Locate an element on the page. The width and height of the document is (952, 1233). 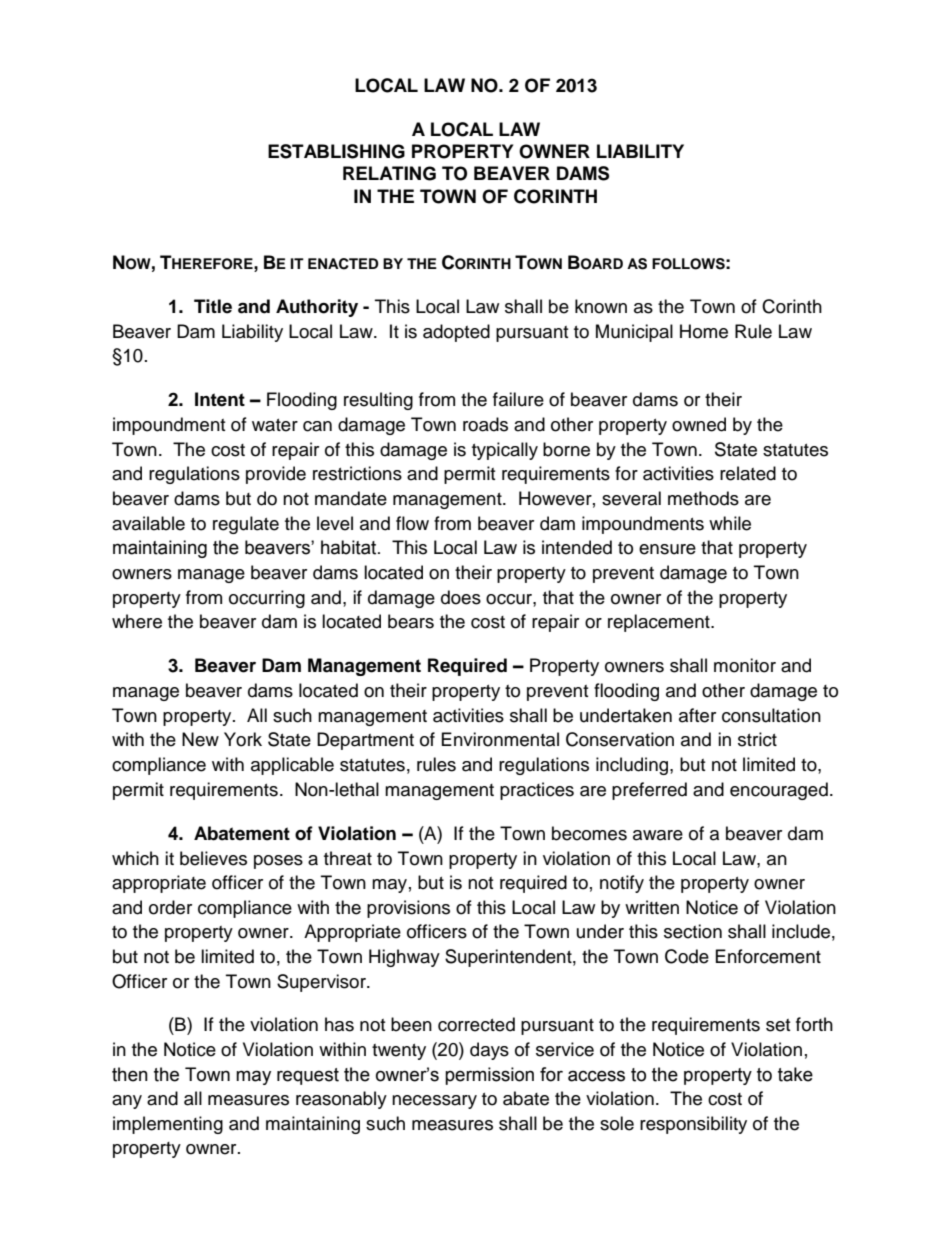
related is located at coordinates (748, 473).
